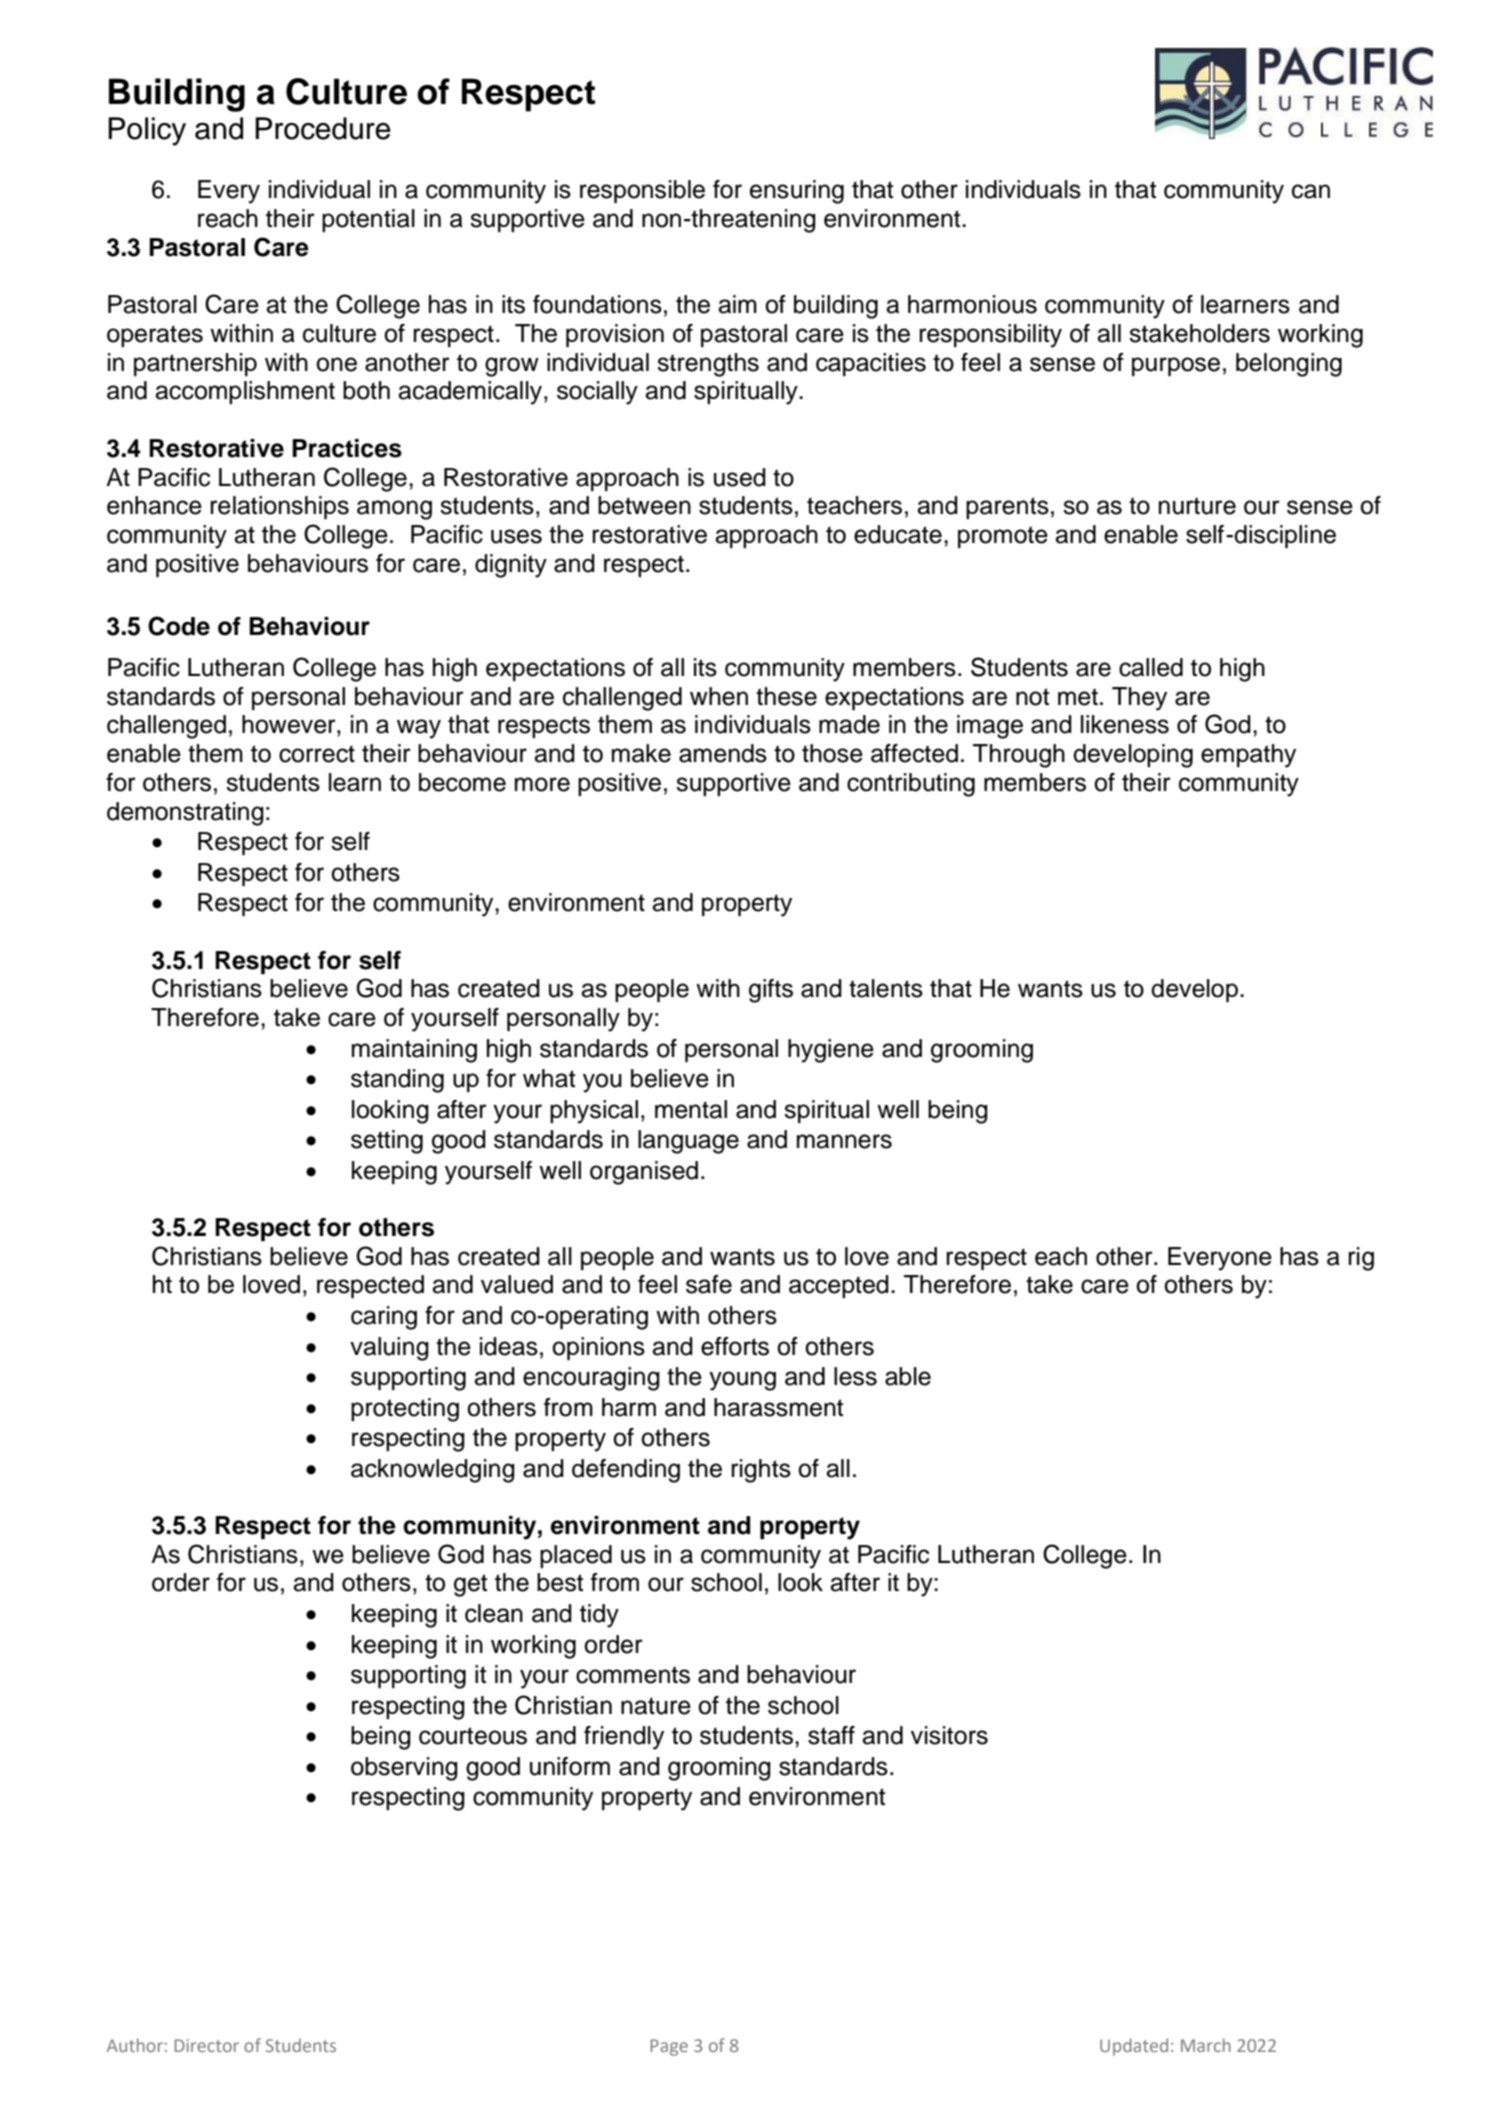 The image size is (1489, 2107). I want to click on empathy, so click(1248, 756).
